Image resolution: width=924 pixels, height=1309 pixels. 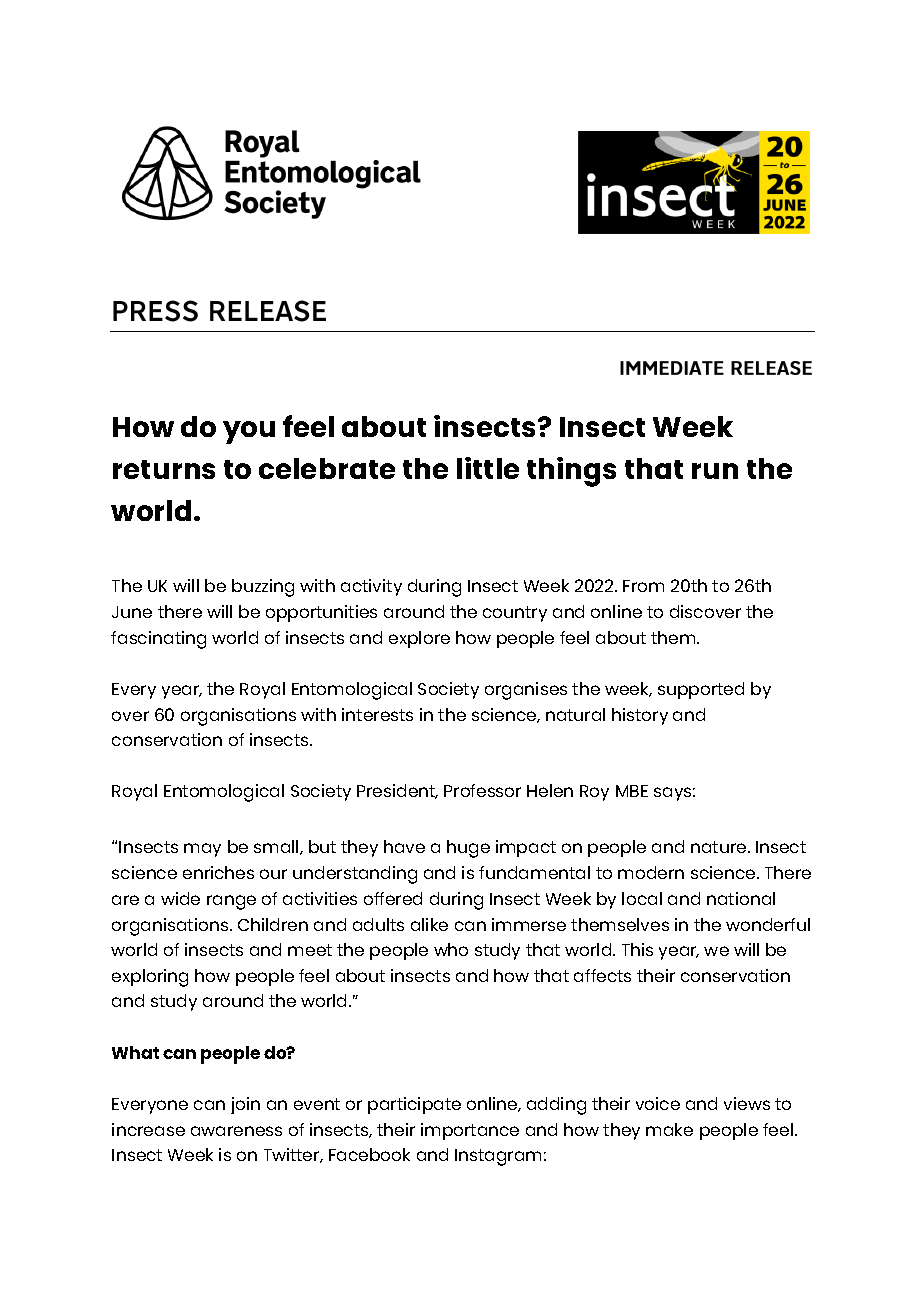 What do you see at coordinates (488, 468) in the screenshot?
I see `little` at bounding box center [488, 468].
